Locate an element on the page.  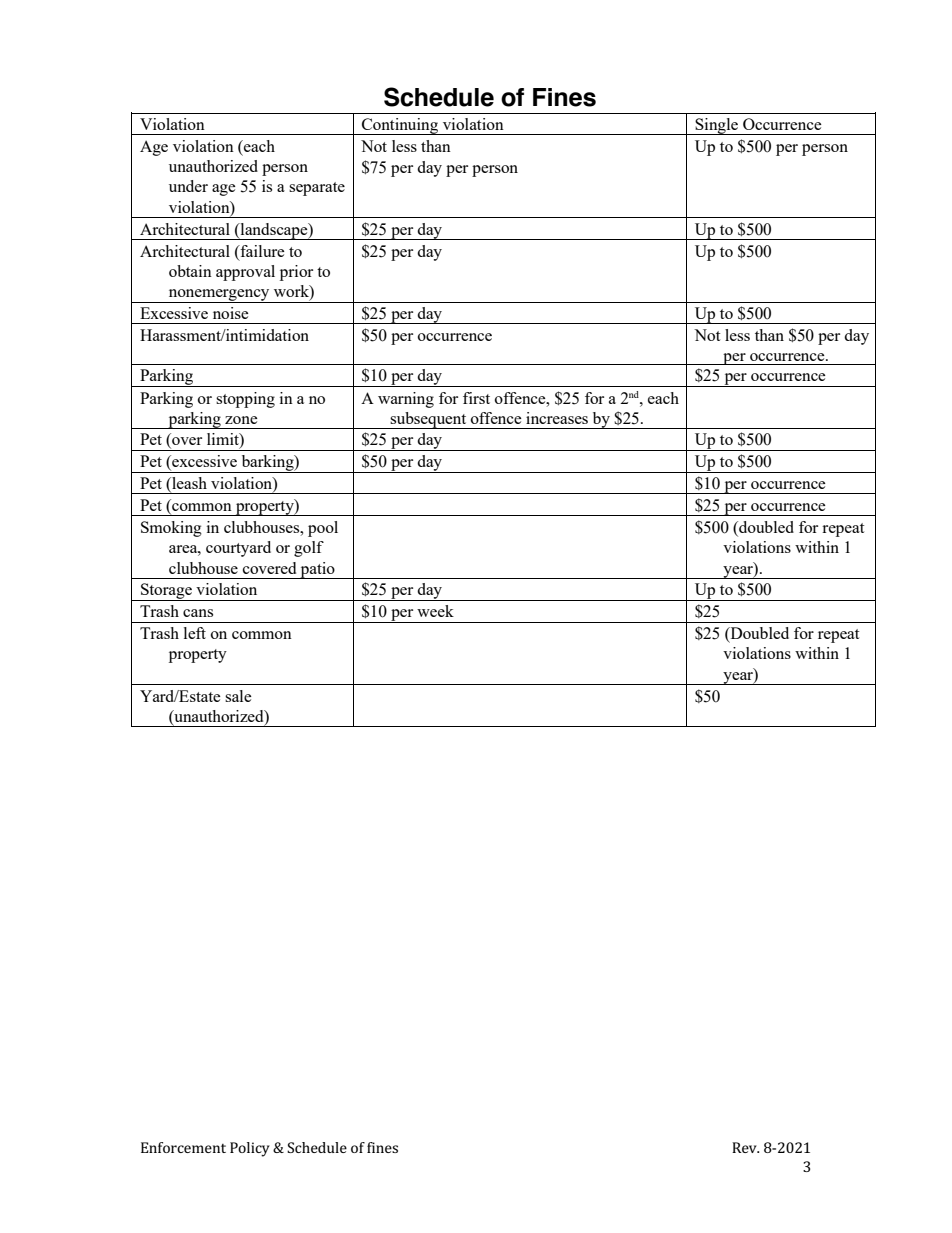
Rev is located at coordinates (745, 1147).
